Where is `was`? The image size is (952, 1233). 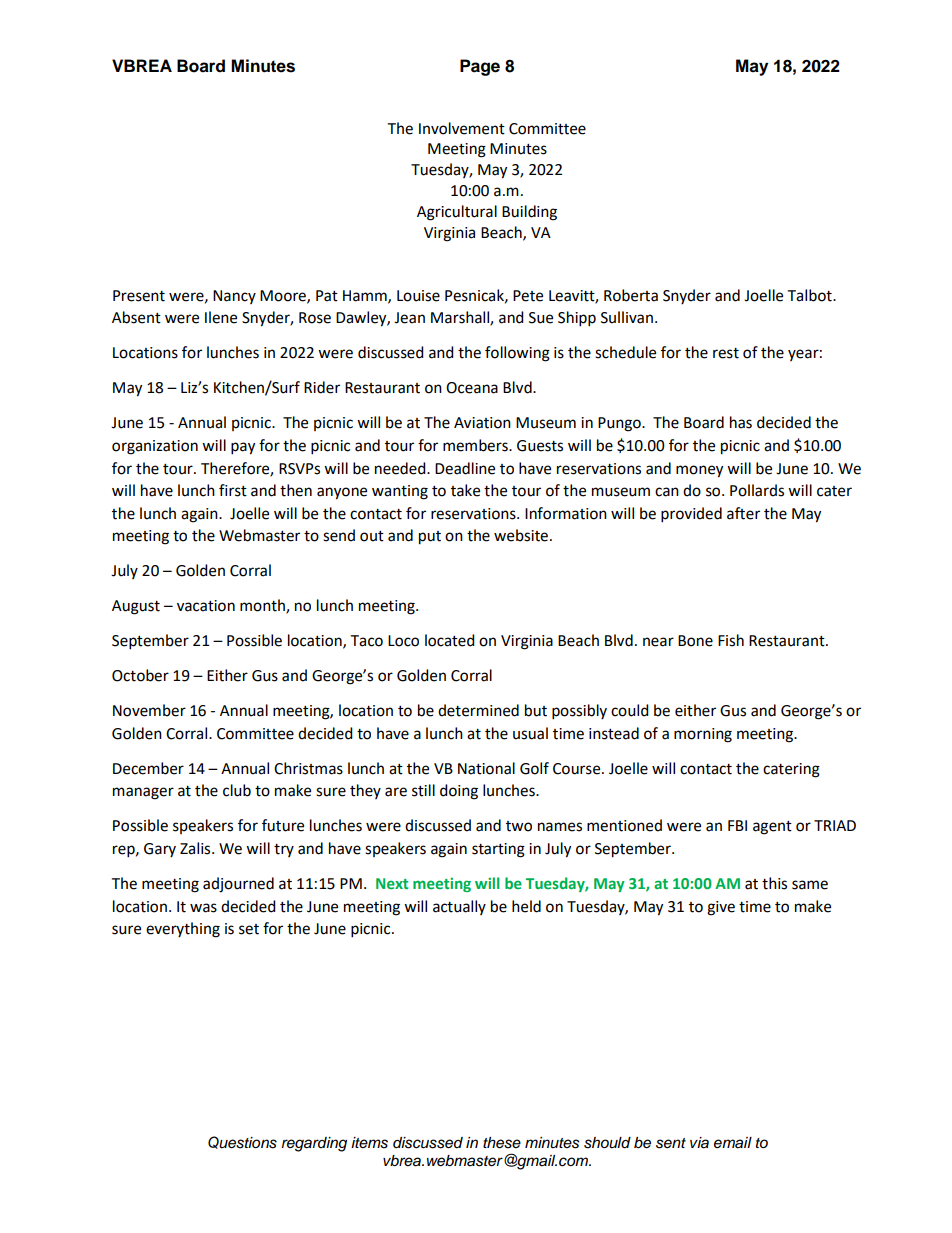
was is located at coordinates (203, 908).
